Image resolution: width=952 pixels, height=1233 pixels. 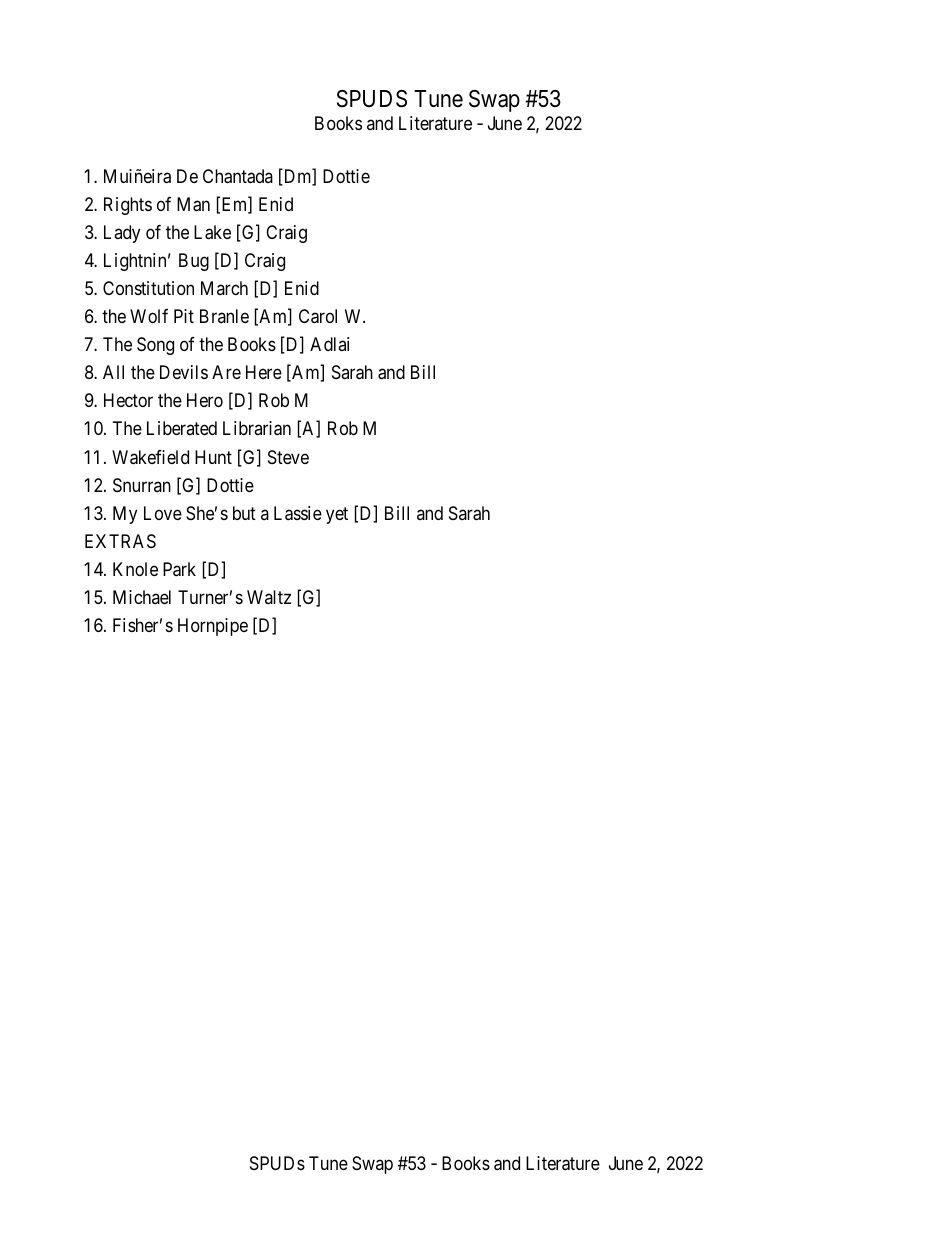 What do you see at coordinates (182, 428) in the screenshot?
I see `Liberated` at bounding box center [182, 428].
